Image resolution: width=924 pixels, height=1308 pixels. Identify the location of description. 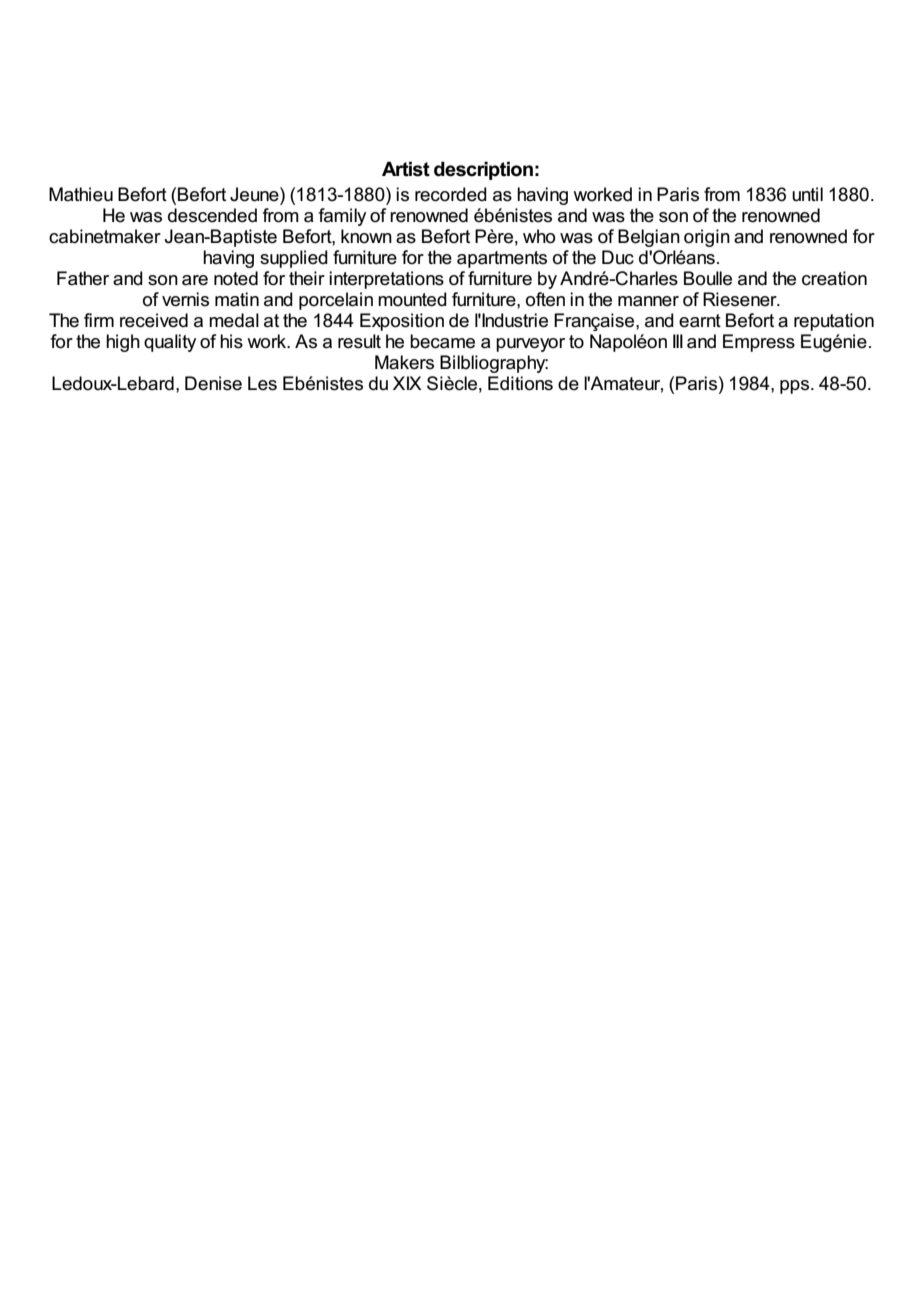
(483, 170).
